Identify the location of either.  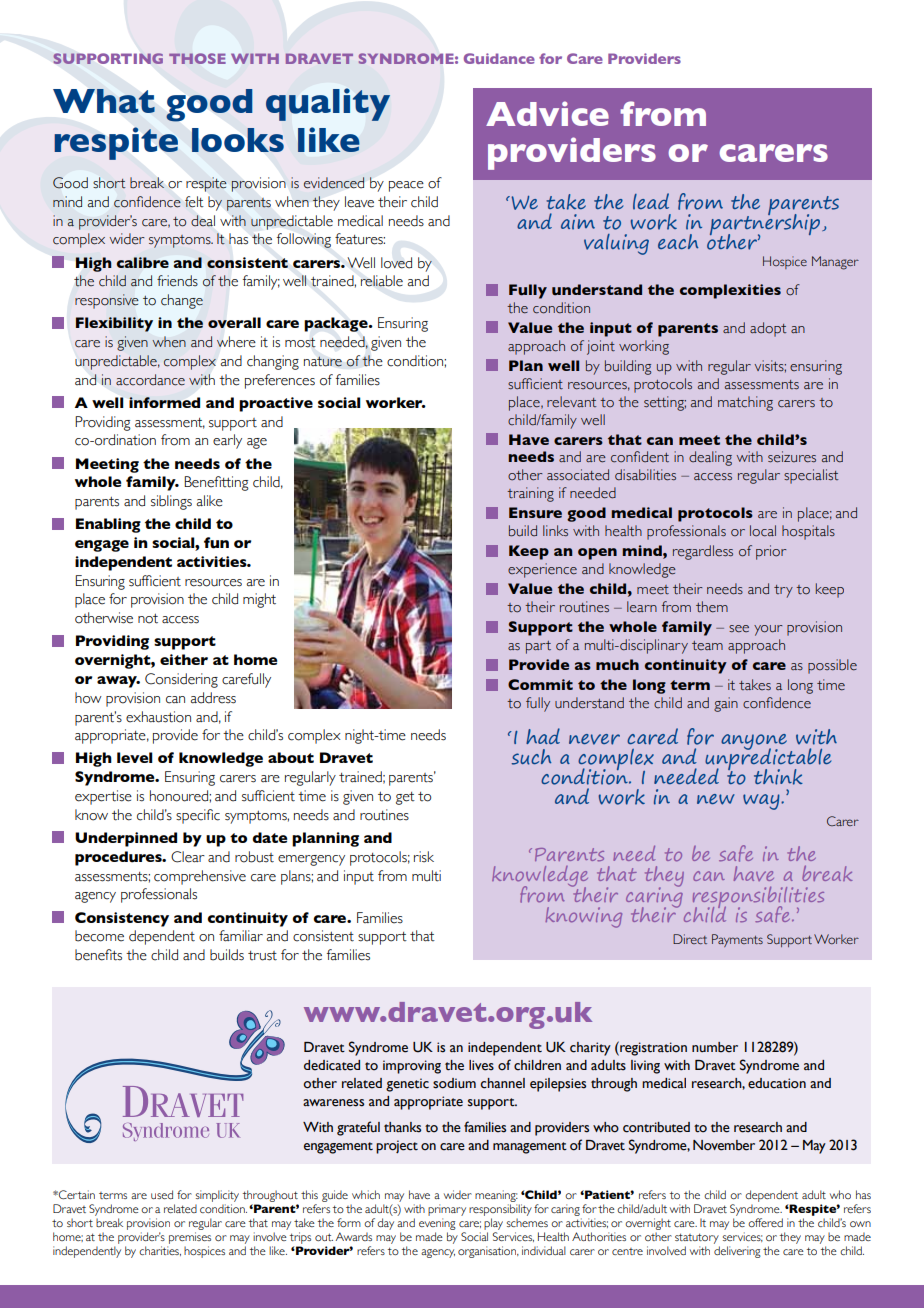
(184, 659).
